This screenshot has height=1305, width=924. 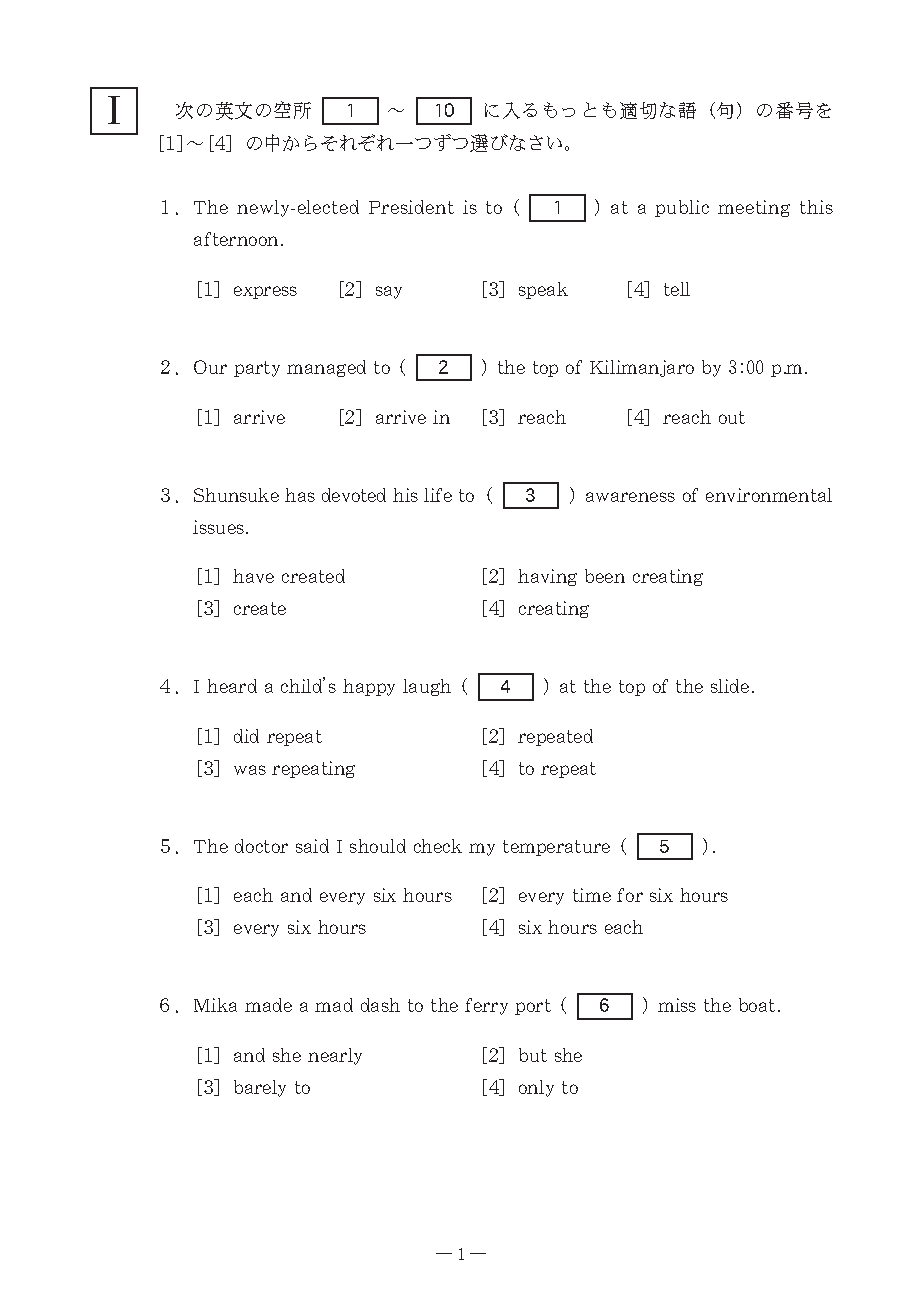 I want to click on ferry, so click(x=486, y=1006).
